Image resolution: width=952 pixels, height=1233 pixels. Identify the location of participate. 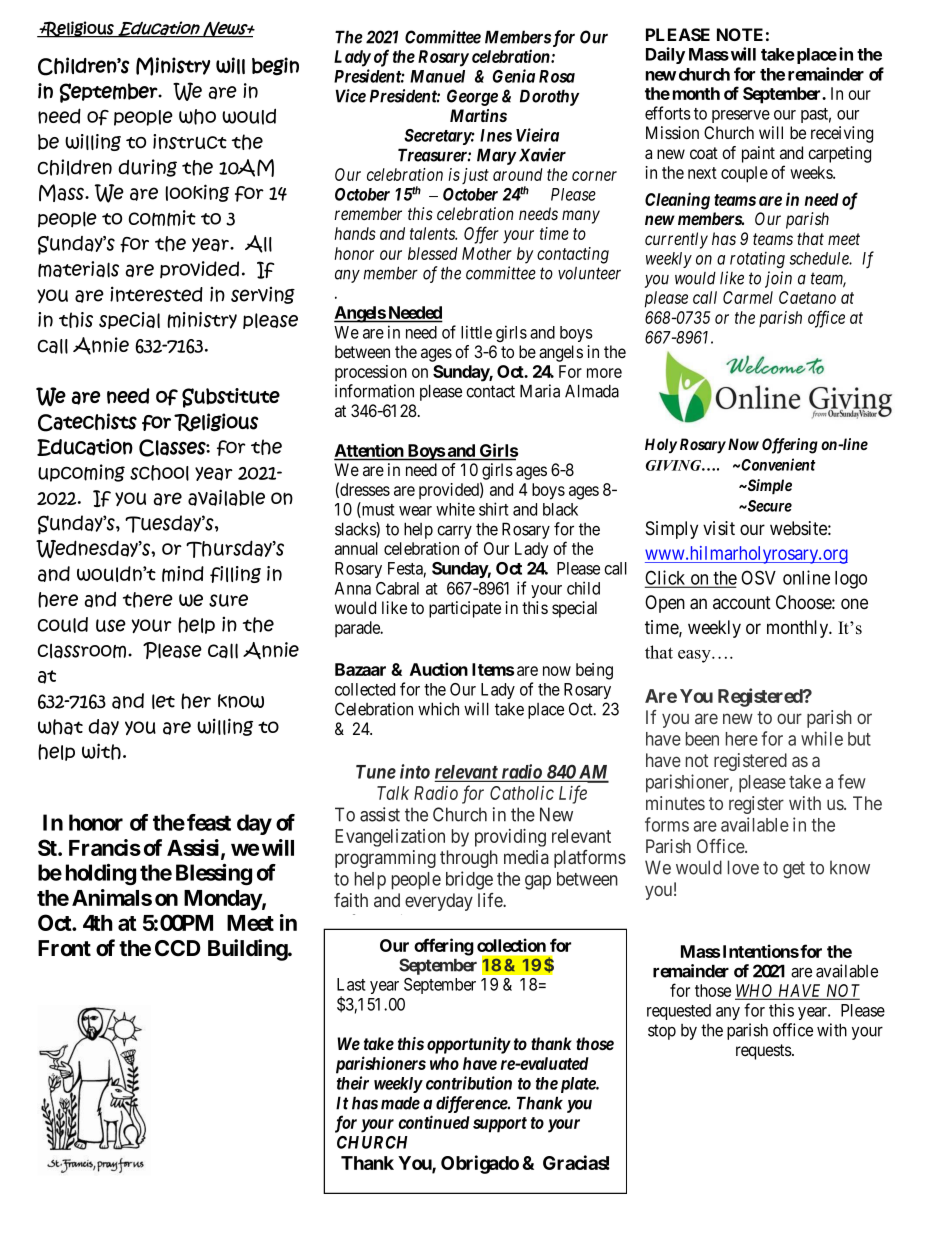
(465, 609).
